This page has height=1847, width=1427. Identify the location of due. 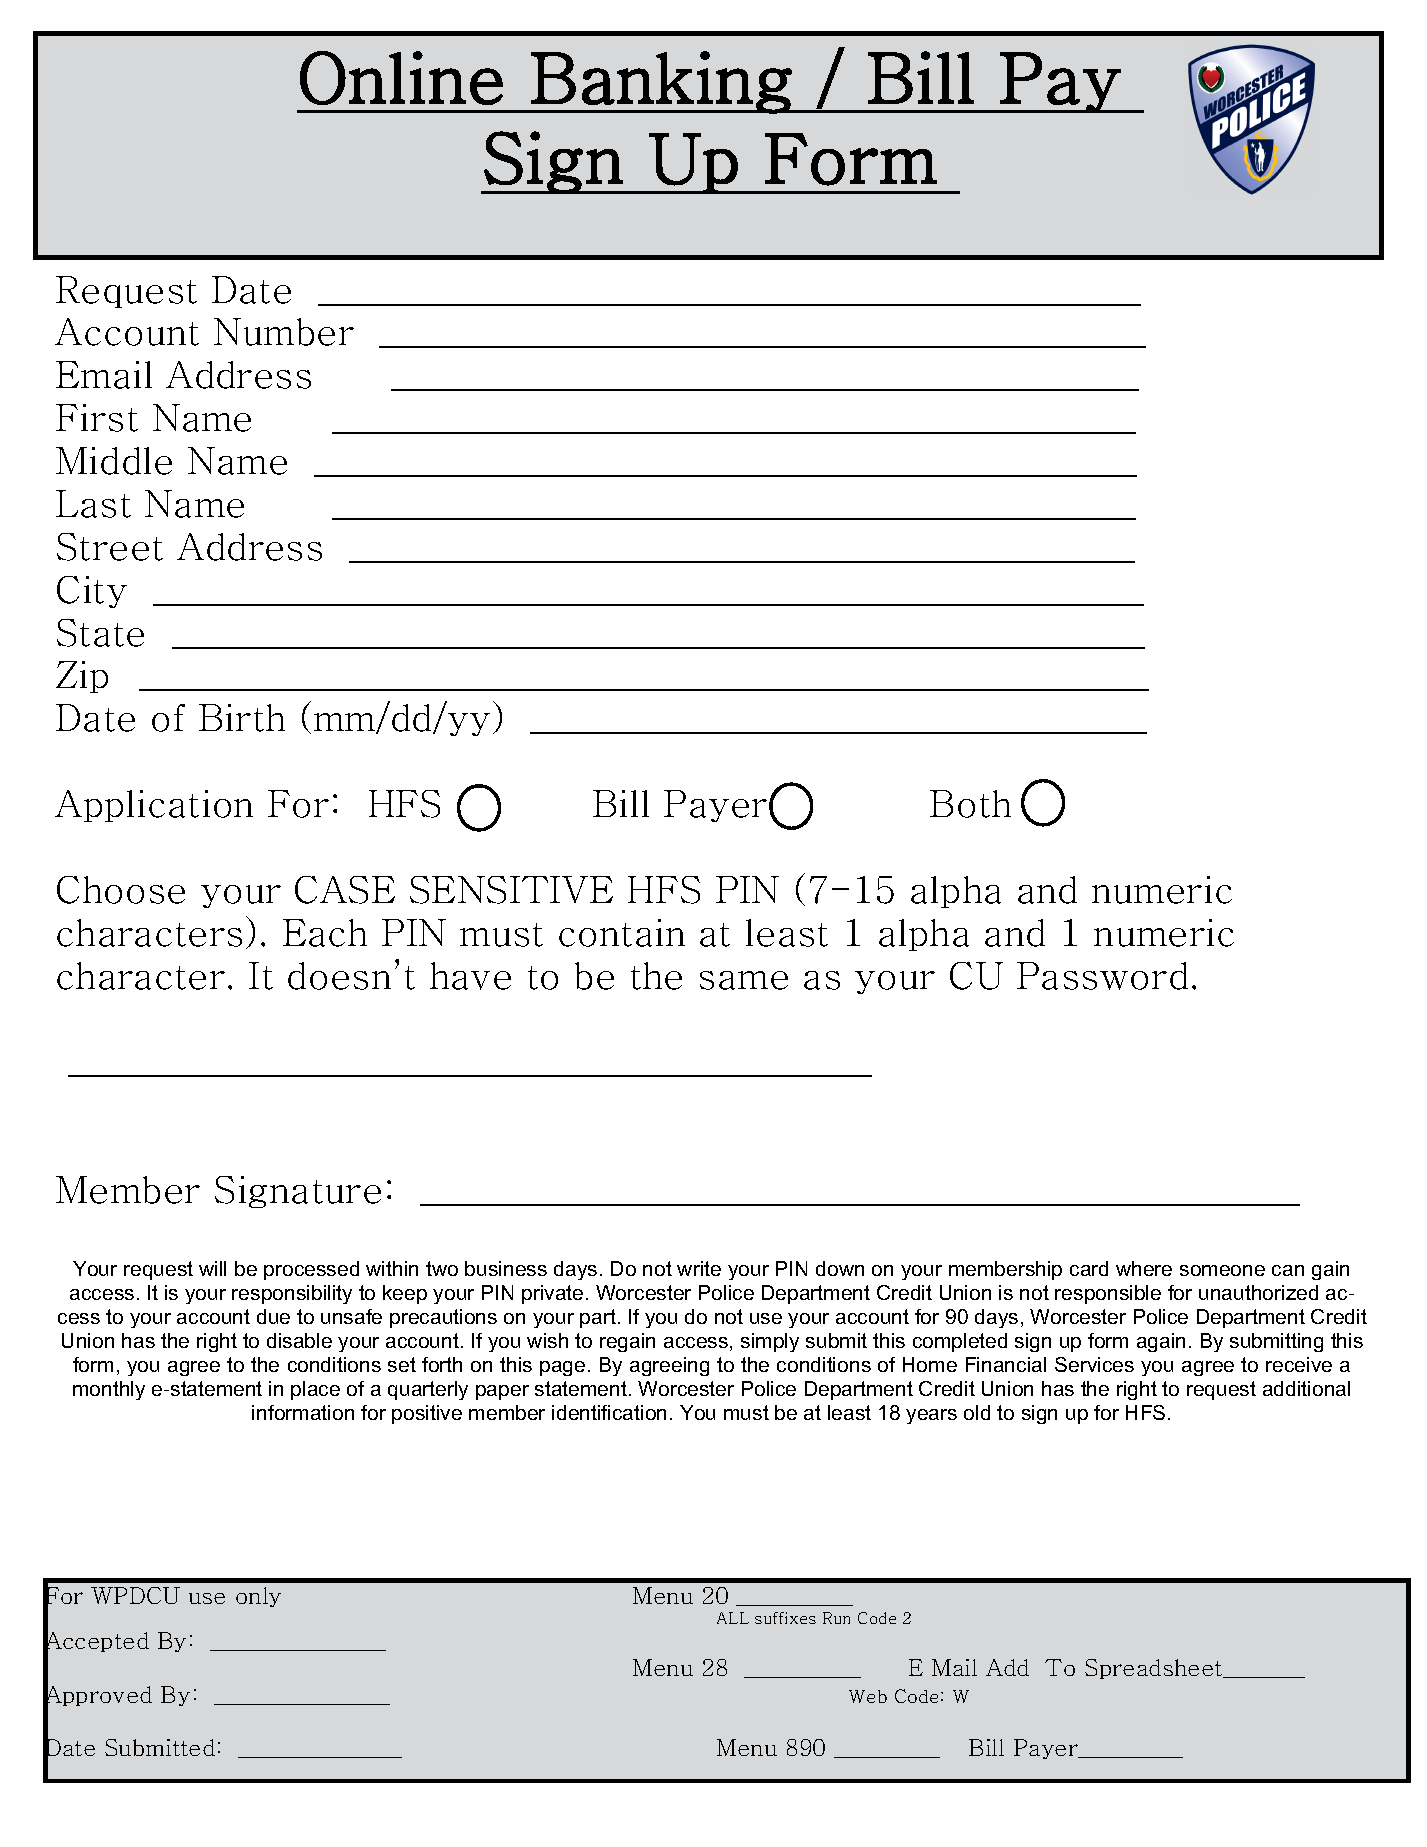
(273, 1316).
